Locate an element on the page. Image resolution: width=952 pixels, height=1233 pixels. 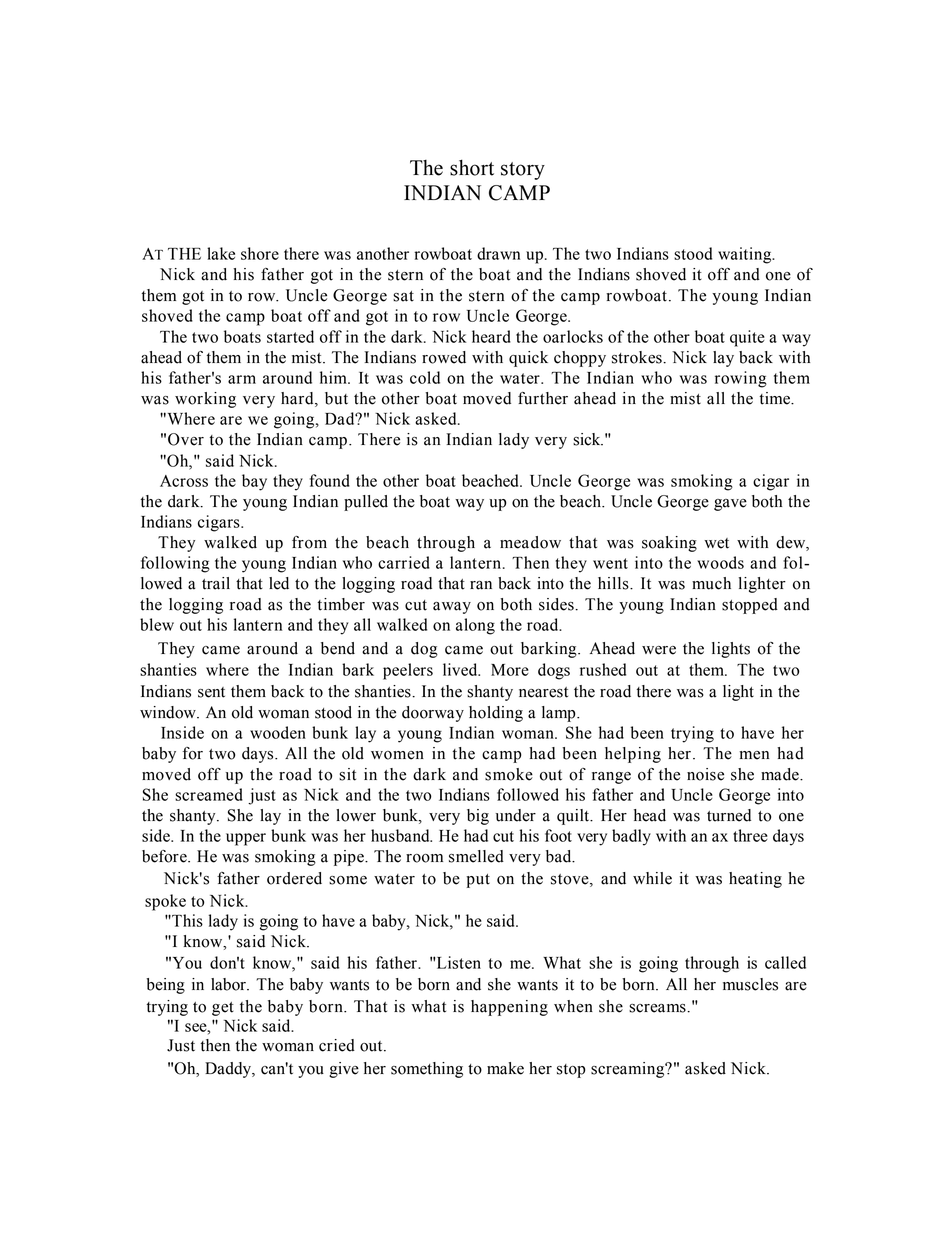
get is located at coordinates (223, 1009).
